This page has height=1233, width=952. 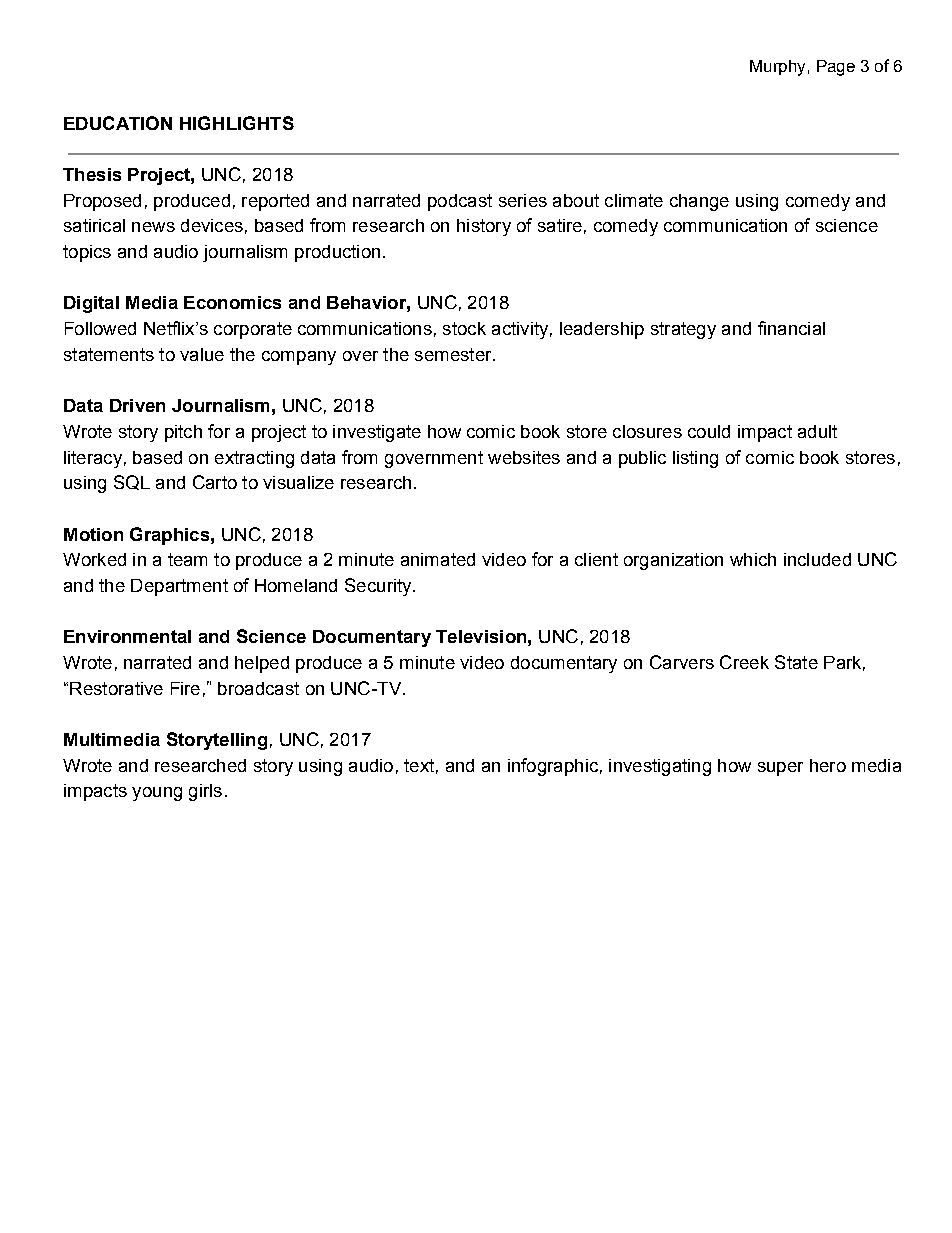 What do you see at coordinates (118, 123) in the page?
I see `EDUCATION` at bounding box center [118, 123].
